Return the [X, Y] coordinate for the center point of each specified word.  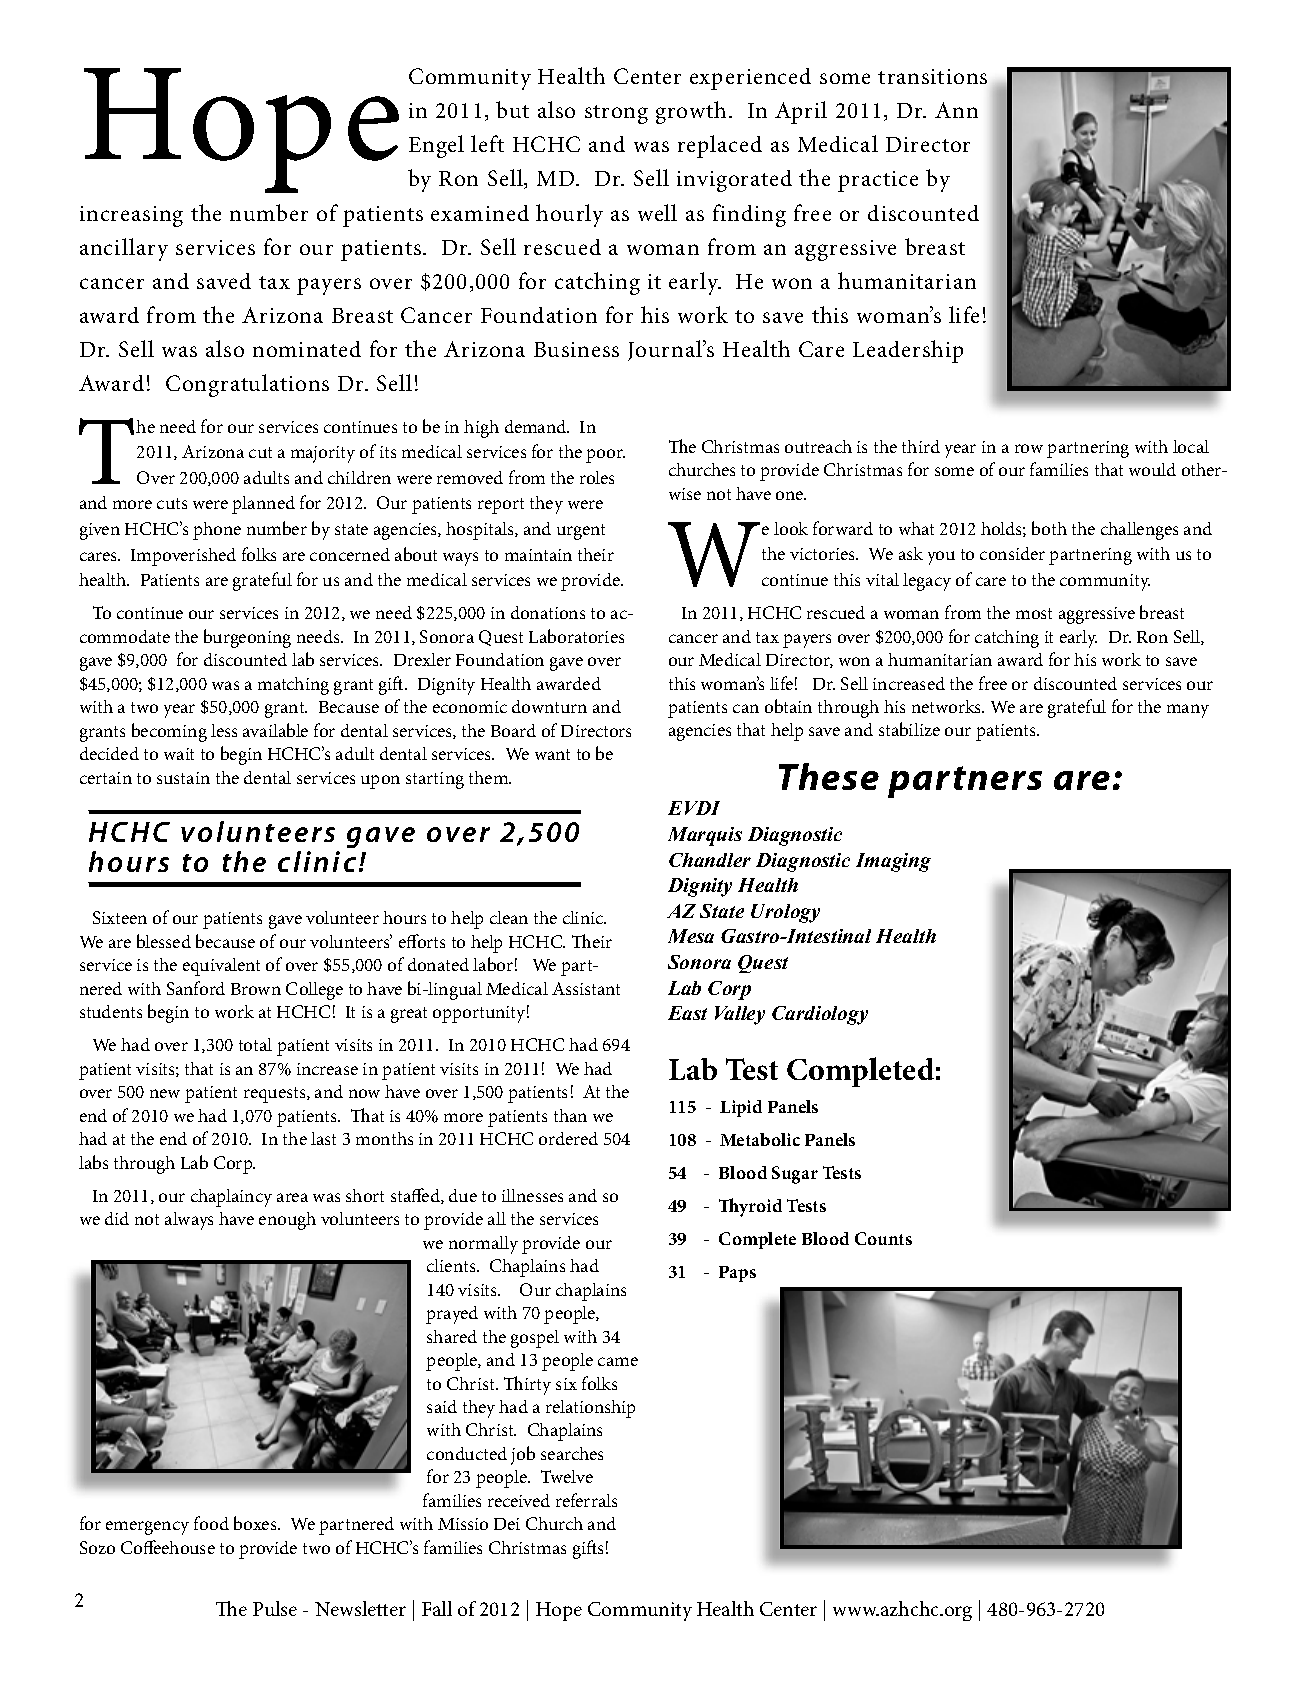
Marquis [705, 836]
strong [616, 114]
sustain [183, 778]
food [211, 1523]
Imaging [893, 862]
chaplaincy [231, 1198]
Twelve [567, 1476]
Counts [883, 1238]
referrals [586, 1500]
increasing [131, 216]
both [1049, 528]
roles [597, 477]
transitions [932, 76]
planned [263, 505]
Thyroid [750, 1207]
